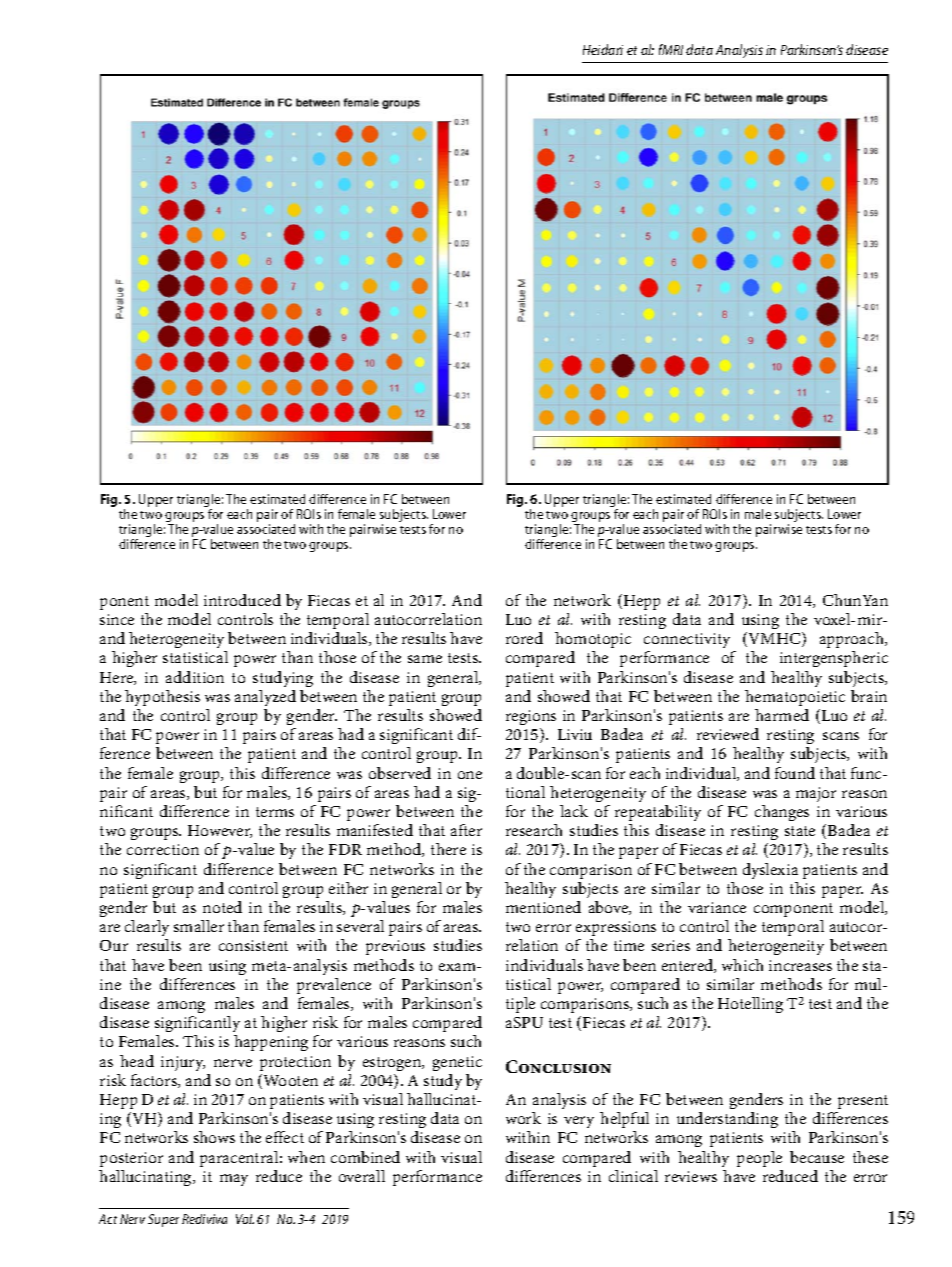 The height and width of the screenshot is (1267, 952). What do you see at coordinates (242, 600) in the screenshot?
I see `introduced` at bounding box center [242, 600].
